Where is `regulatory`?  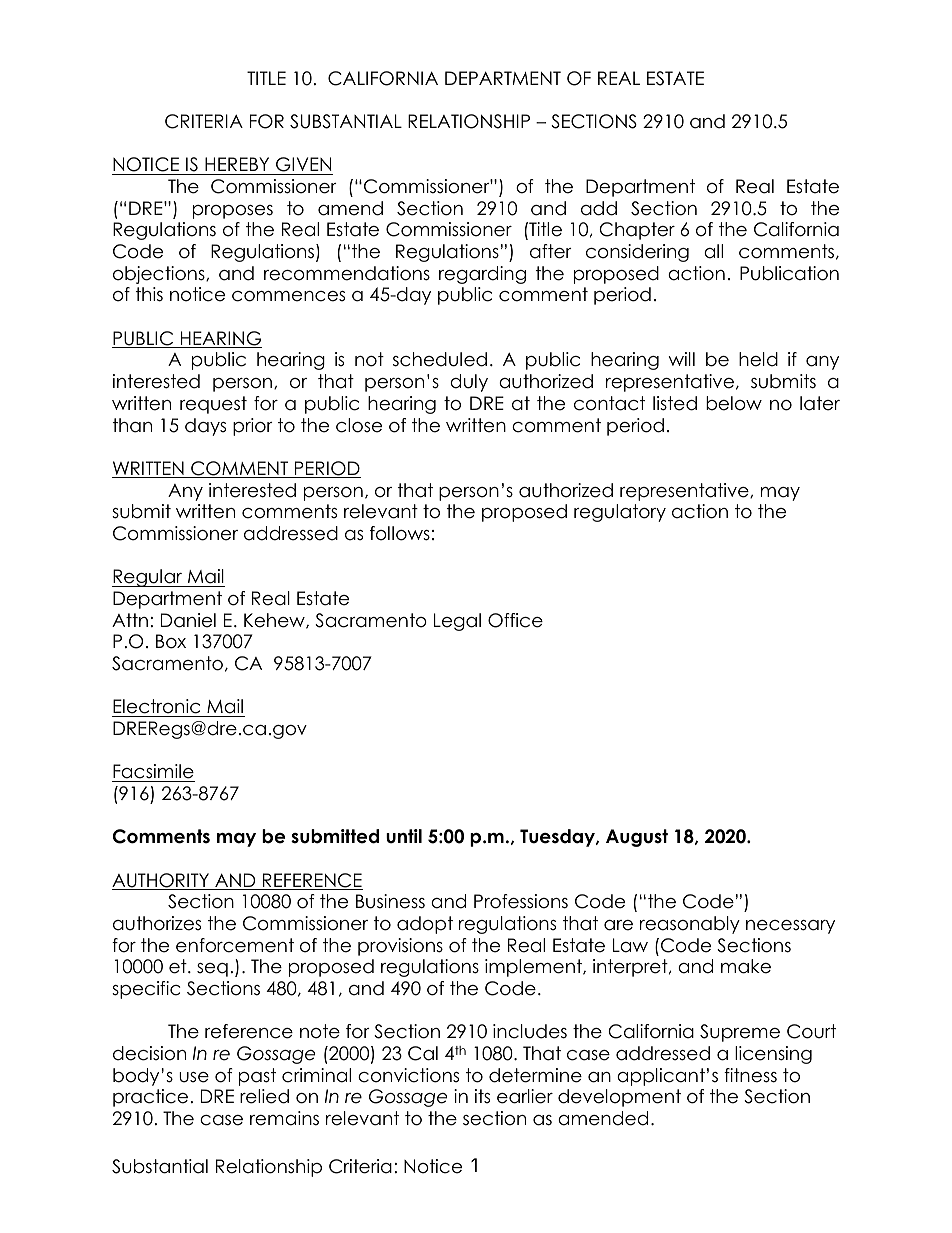
regulatory is located at coordinates (620, 513).
